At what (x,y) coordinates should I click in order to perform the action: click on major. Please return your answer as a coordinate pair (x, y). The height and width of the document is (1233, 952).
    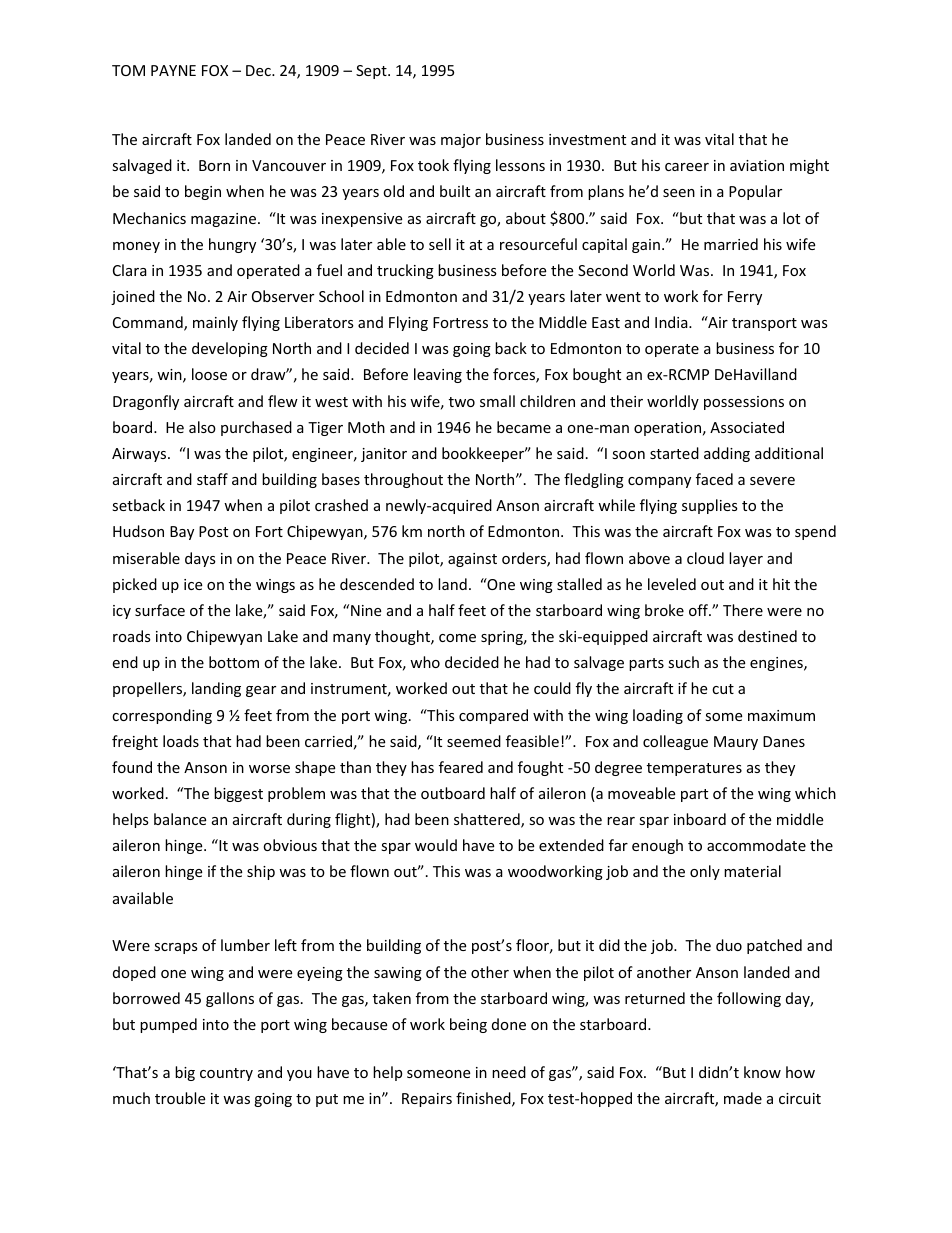
    Looking at the image, I should click on (461, 141).
